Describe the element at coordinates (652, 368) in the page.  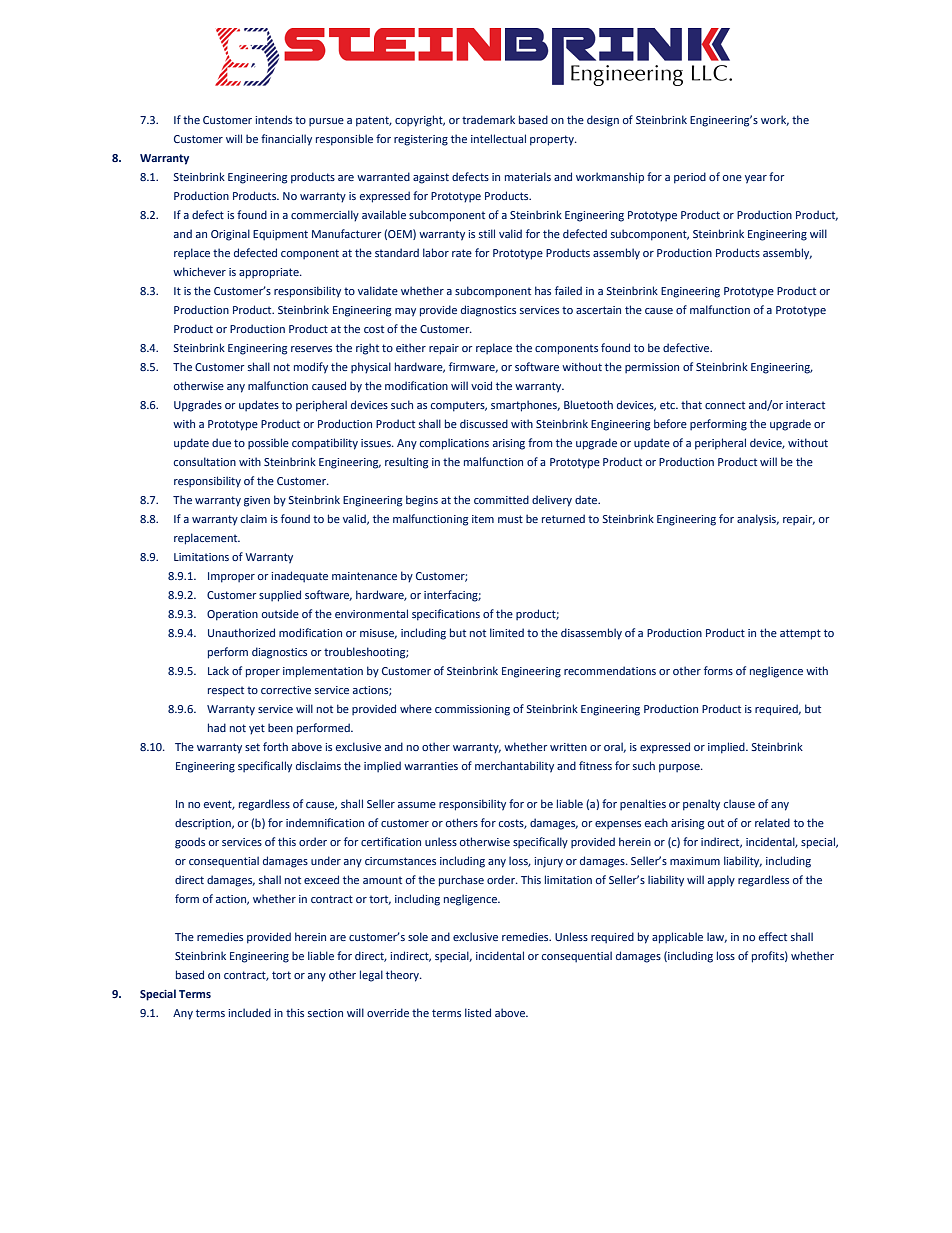
I see `permission` at that location.
